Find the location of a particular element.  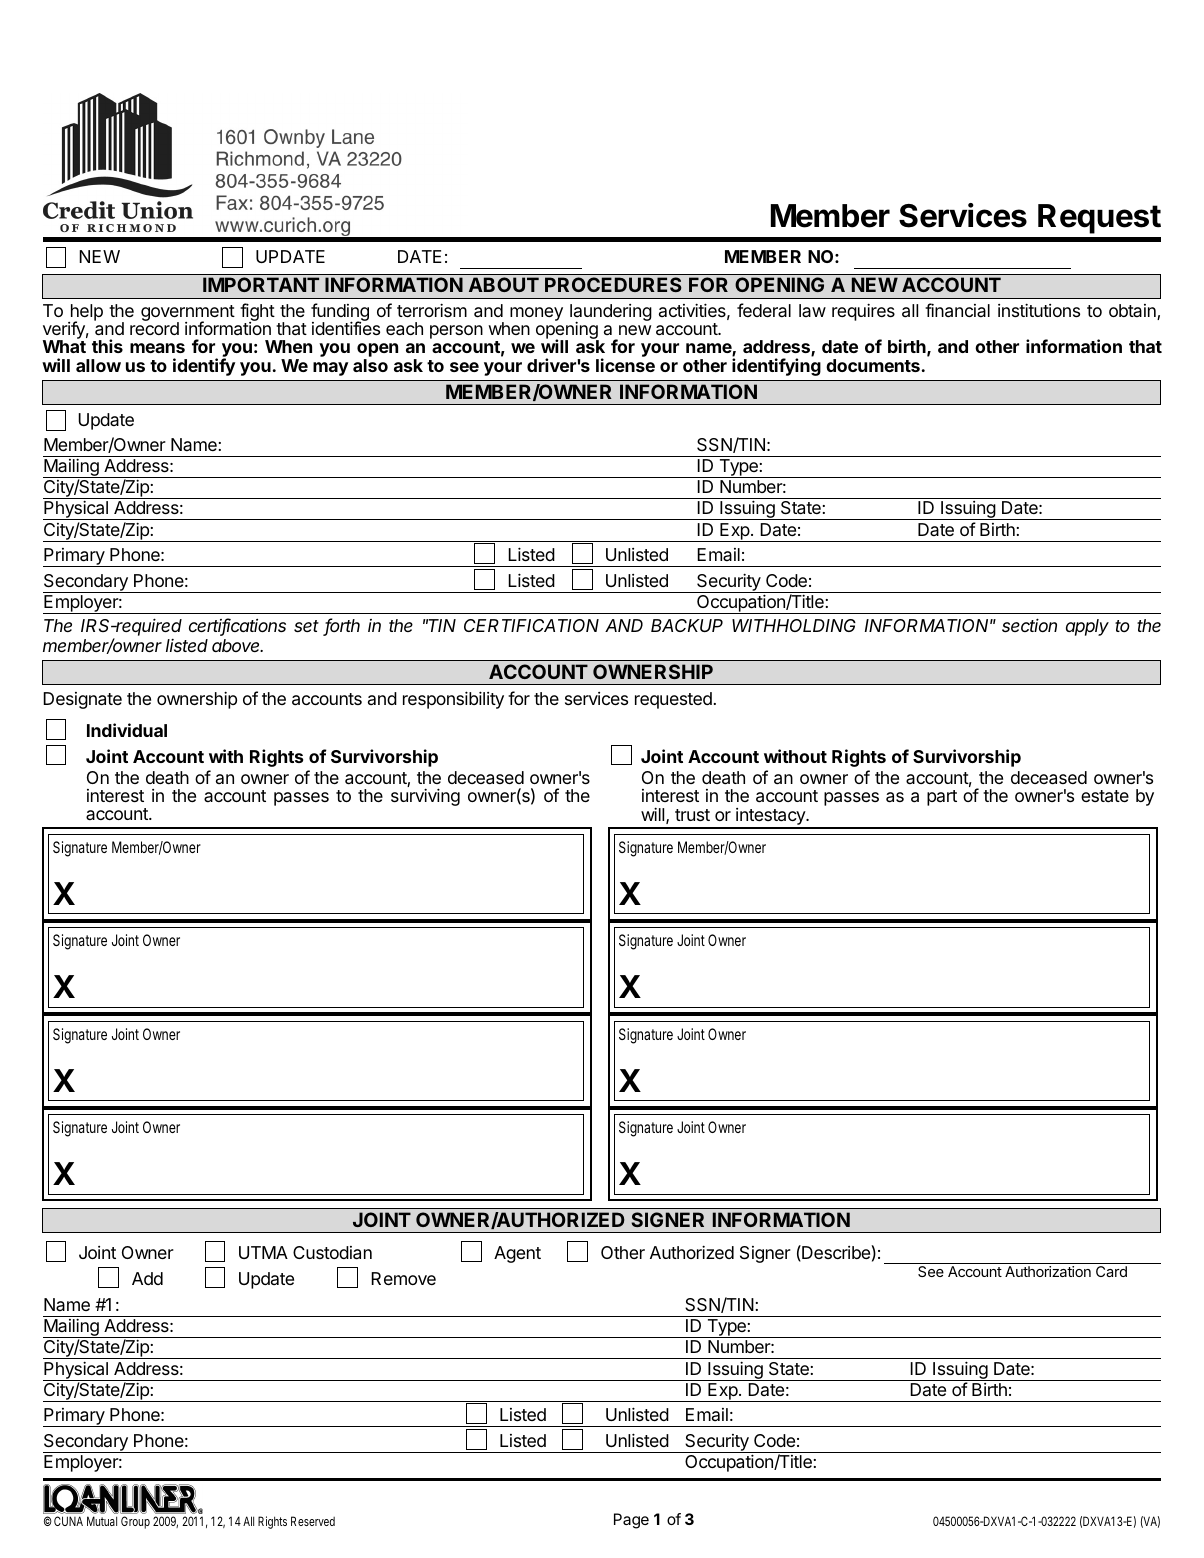

surviving is located at coordinates (425, 797).
